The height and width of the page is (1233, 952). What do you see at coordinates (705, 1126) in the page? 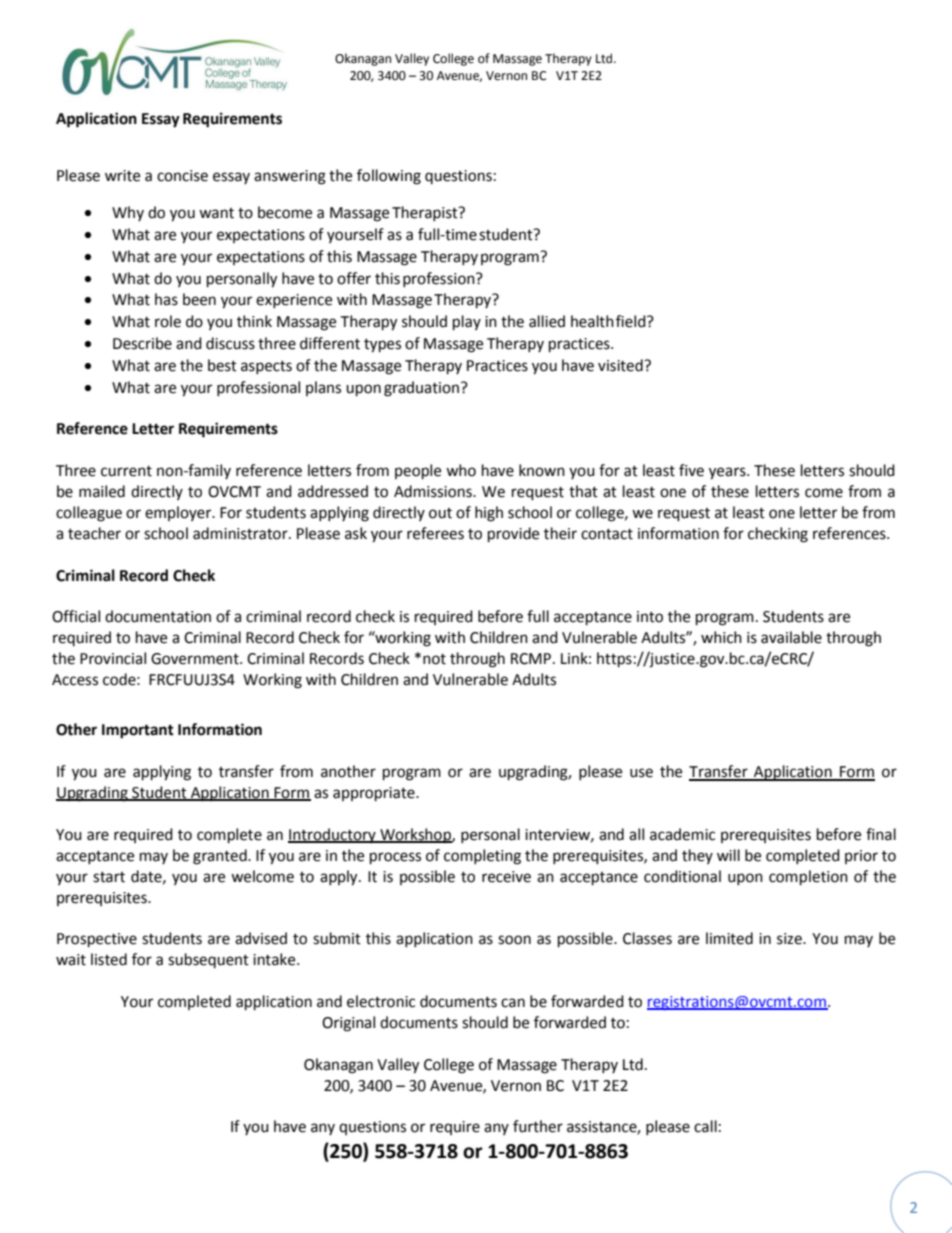
I see `call` at bounding box center [705, 1126].
